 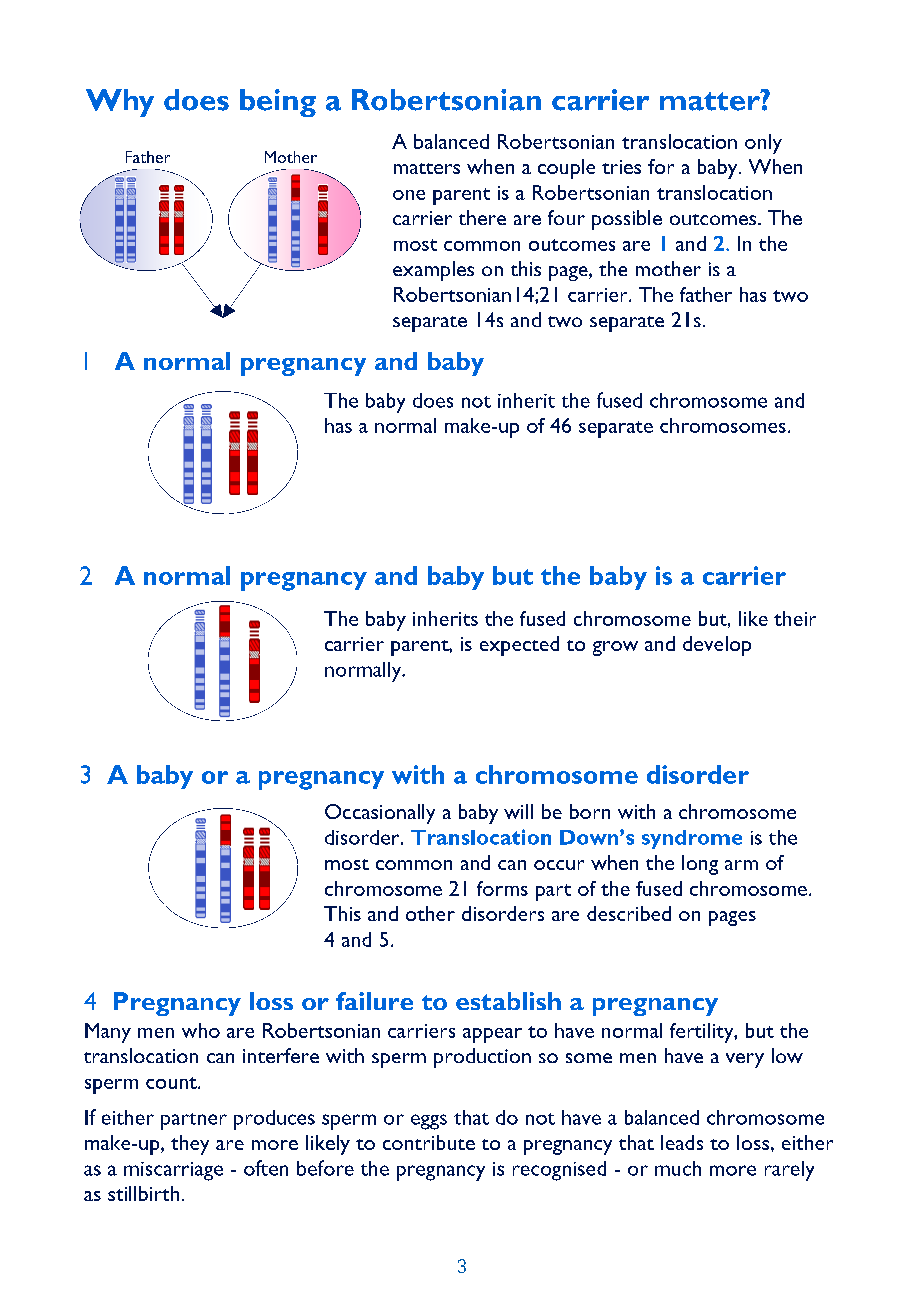 What do you see at coordinates (678, 1168) in the screenshot?
I see `much` at bounding box center [678, 1168].
